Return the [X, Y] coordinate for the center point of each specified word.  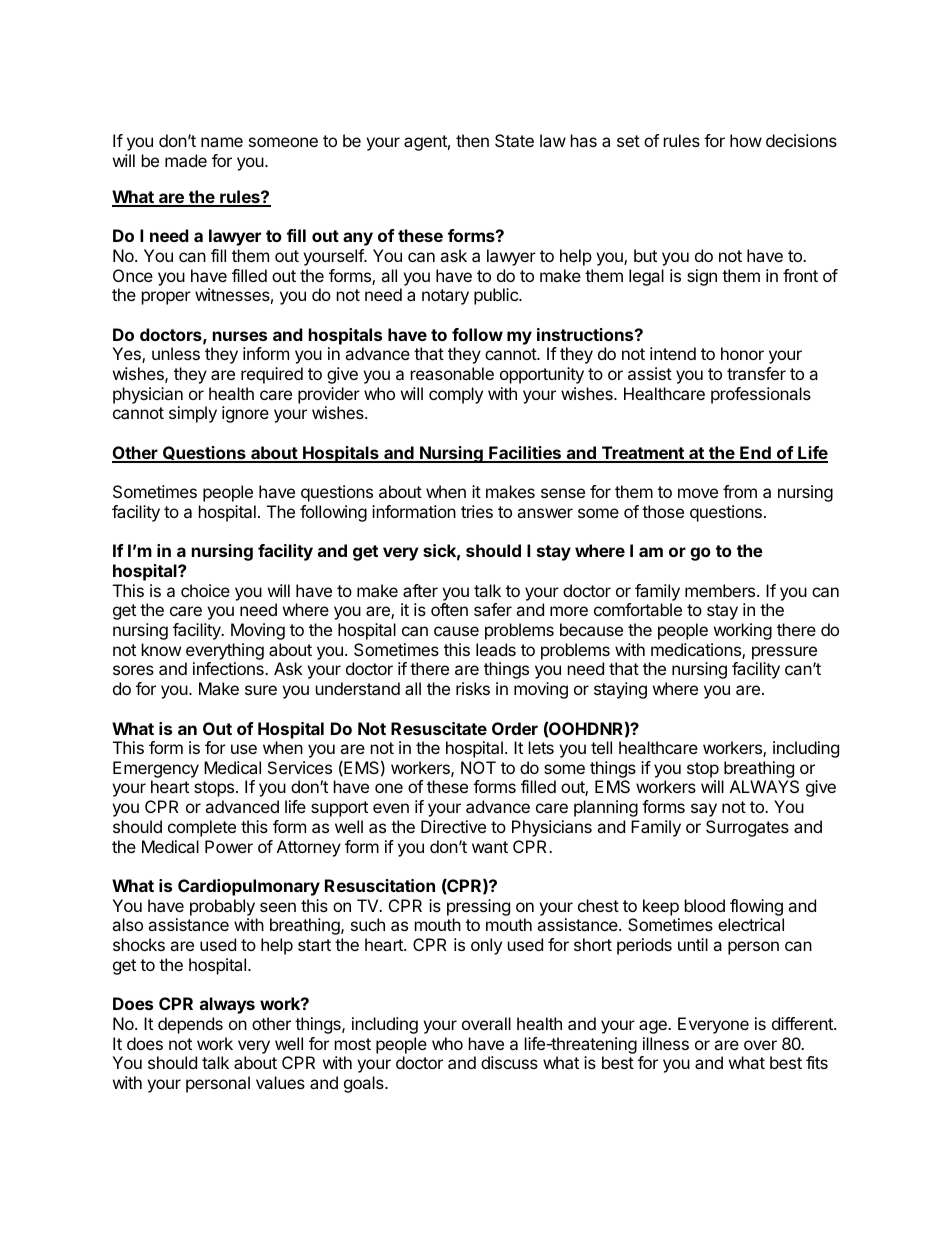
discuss [509, 1062]
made [186, 160]
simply [193, 414]
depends [190, 1025]
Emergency [156, 771]
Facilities [525, 454]
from [740, 491]
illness [666, 1043]
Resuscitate [439, 728]
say [704, 810]
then [472, 140]
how [746, 140]
